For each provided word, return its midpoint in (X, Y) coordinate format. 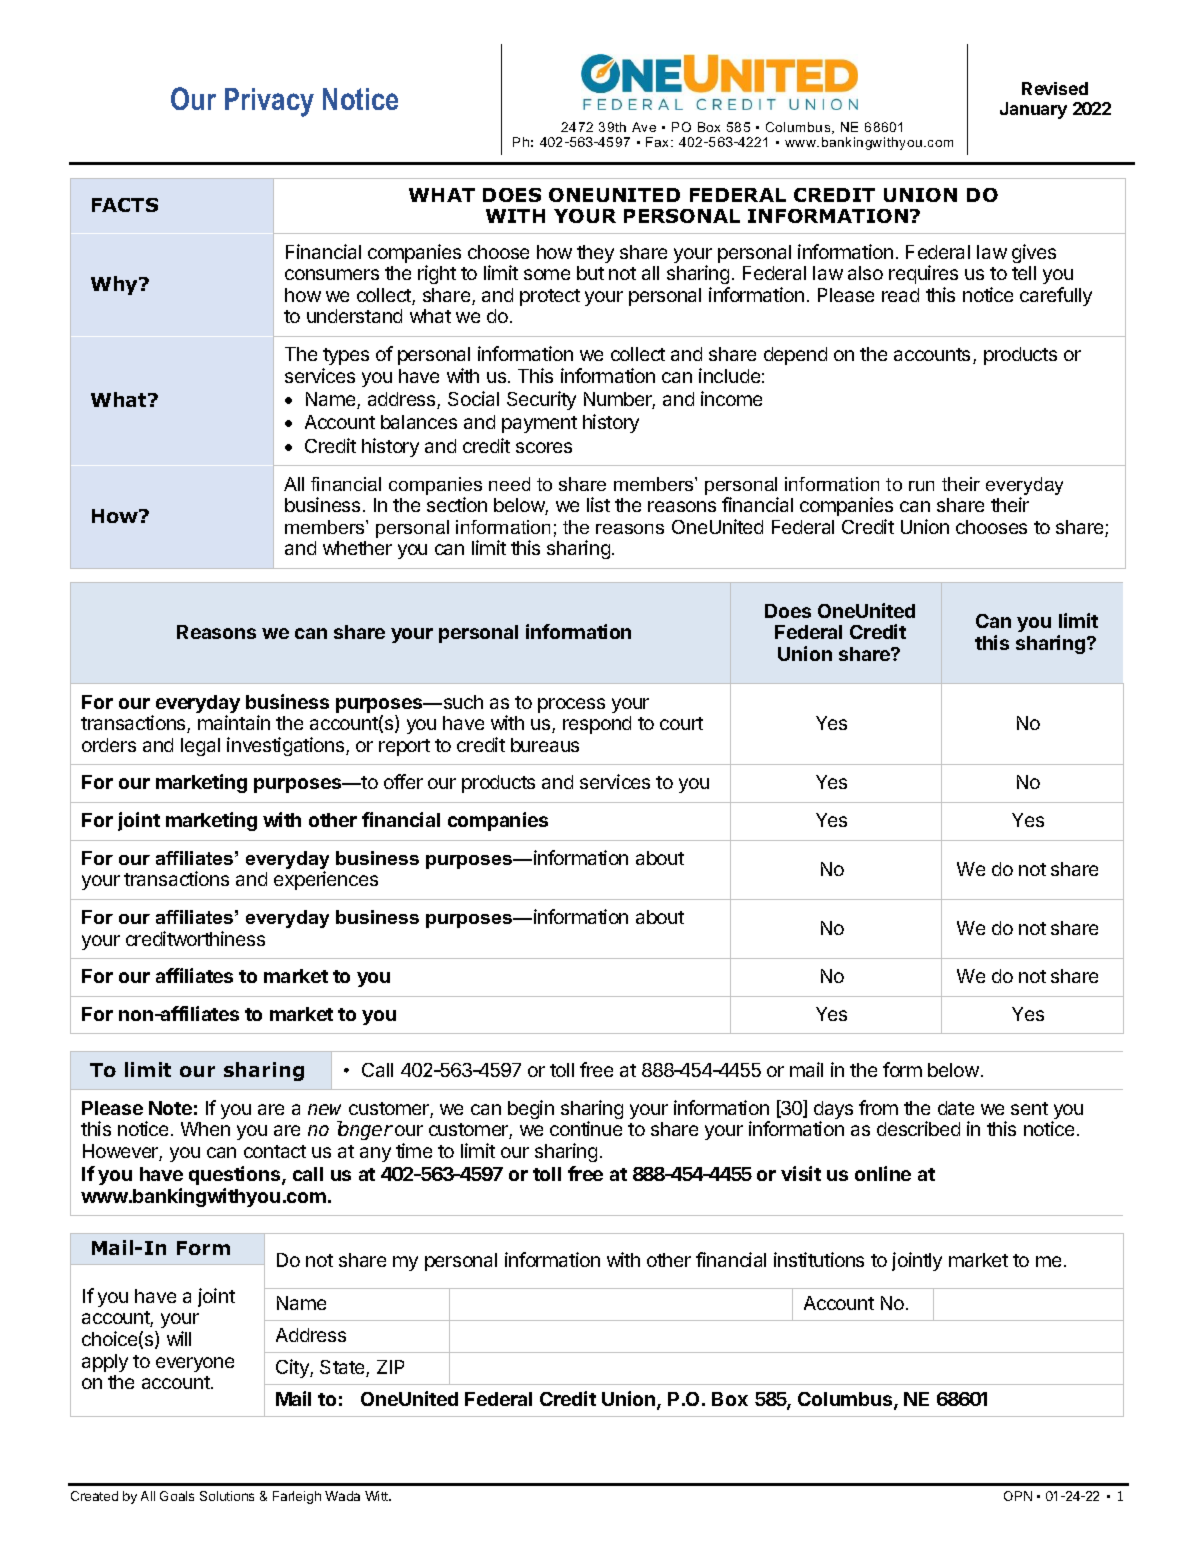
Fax (659, 142)
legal (200, 747)
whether (357, 548)
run (921, 486)
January (1033, 110)
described (918, 1128)
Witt (378, 1496)
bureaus (545, 745)
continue (586, 1128)
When (205, 1129)
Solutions (227, 1496)
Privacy (269, 102)
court (681, 723)
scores (544, 447)
